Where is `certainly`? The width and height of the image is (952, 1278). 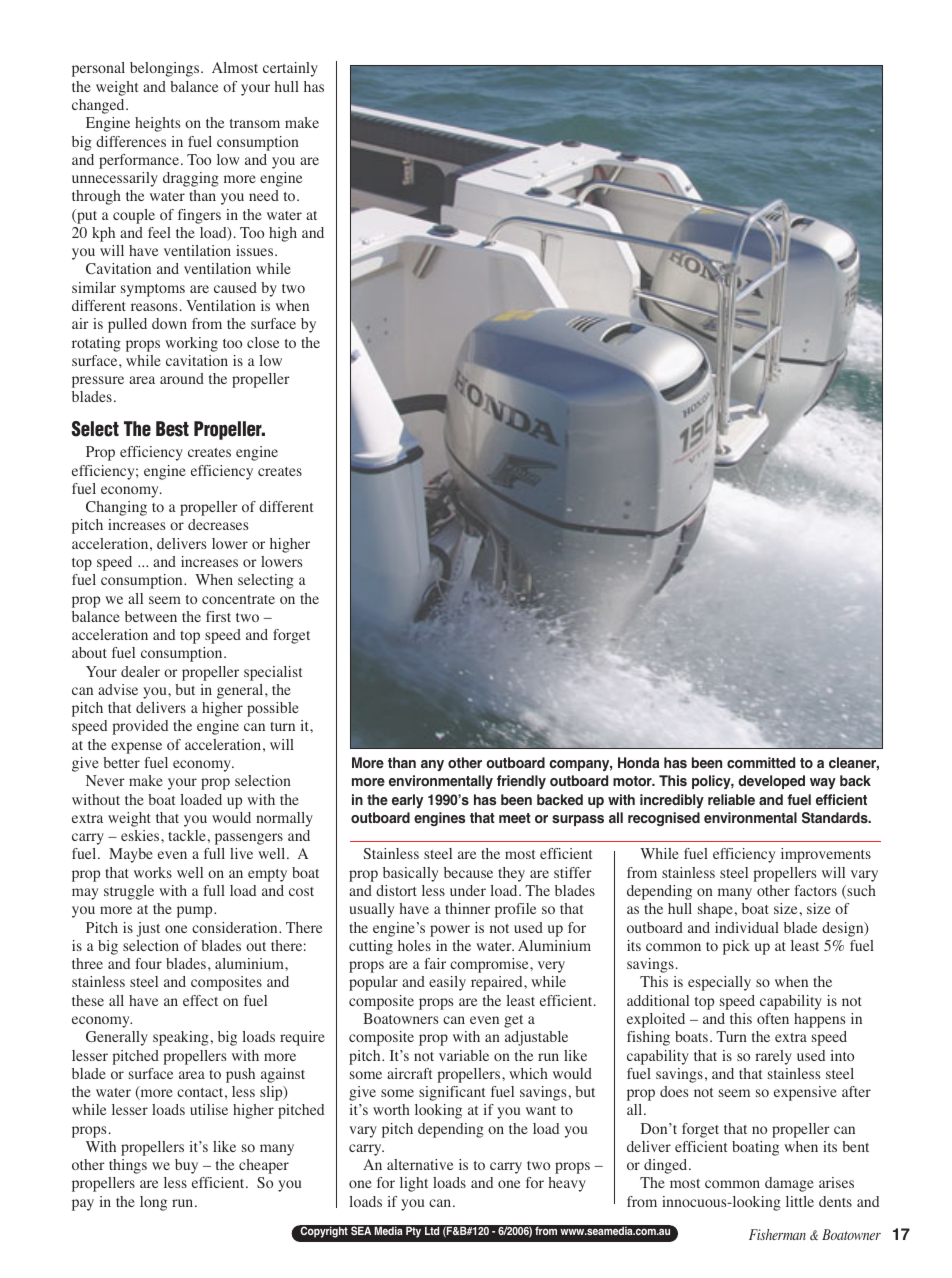 certainly is located at coordinates (290, 69).
